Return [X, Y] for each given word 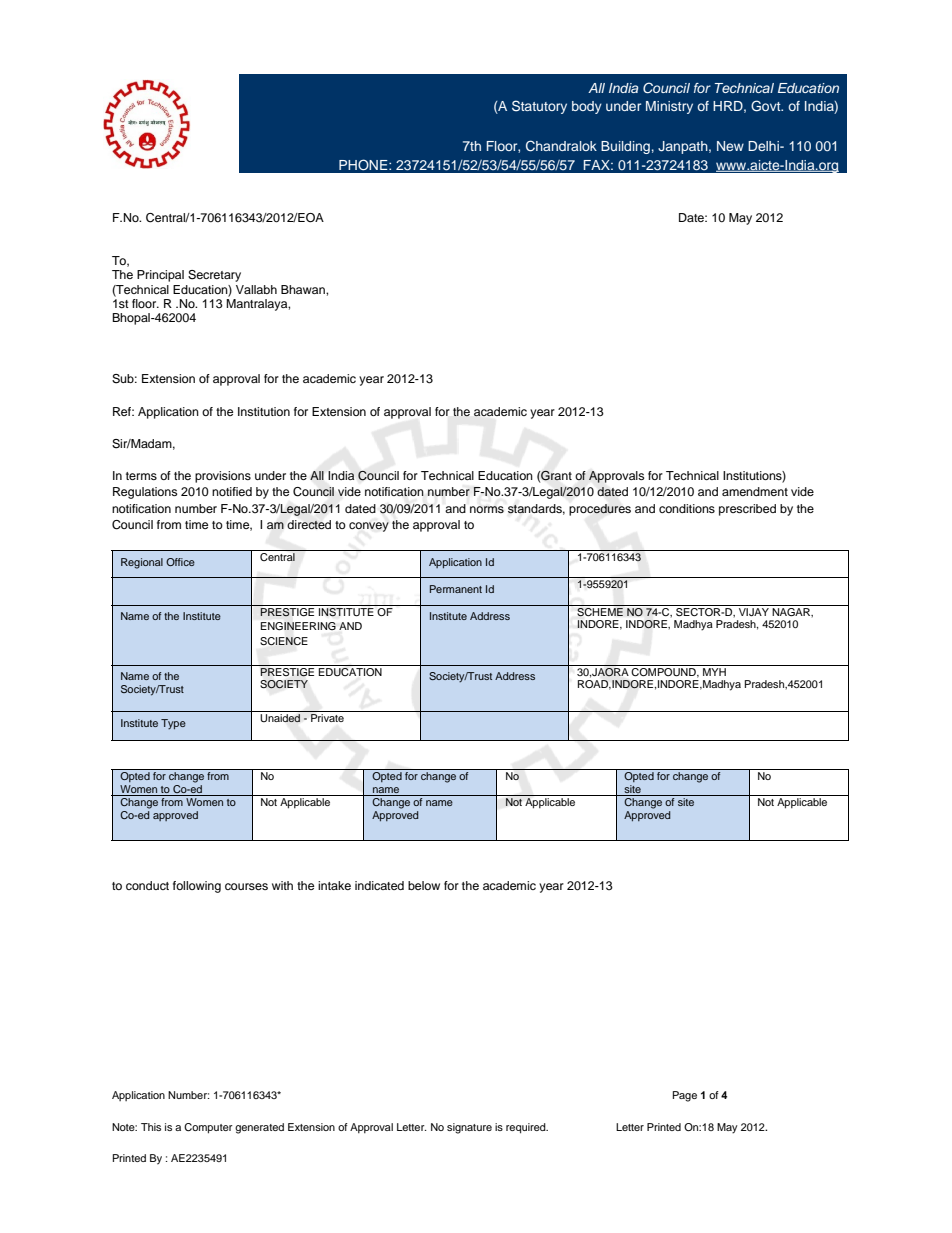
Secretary [214, 276]
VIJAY [754, 612]
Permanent [456, 589]
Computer [208, 1128]
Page [685, 1096]
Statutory [539, 107]
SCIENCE [284, 641]
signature [469, 1128]
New [730, 146]
